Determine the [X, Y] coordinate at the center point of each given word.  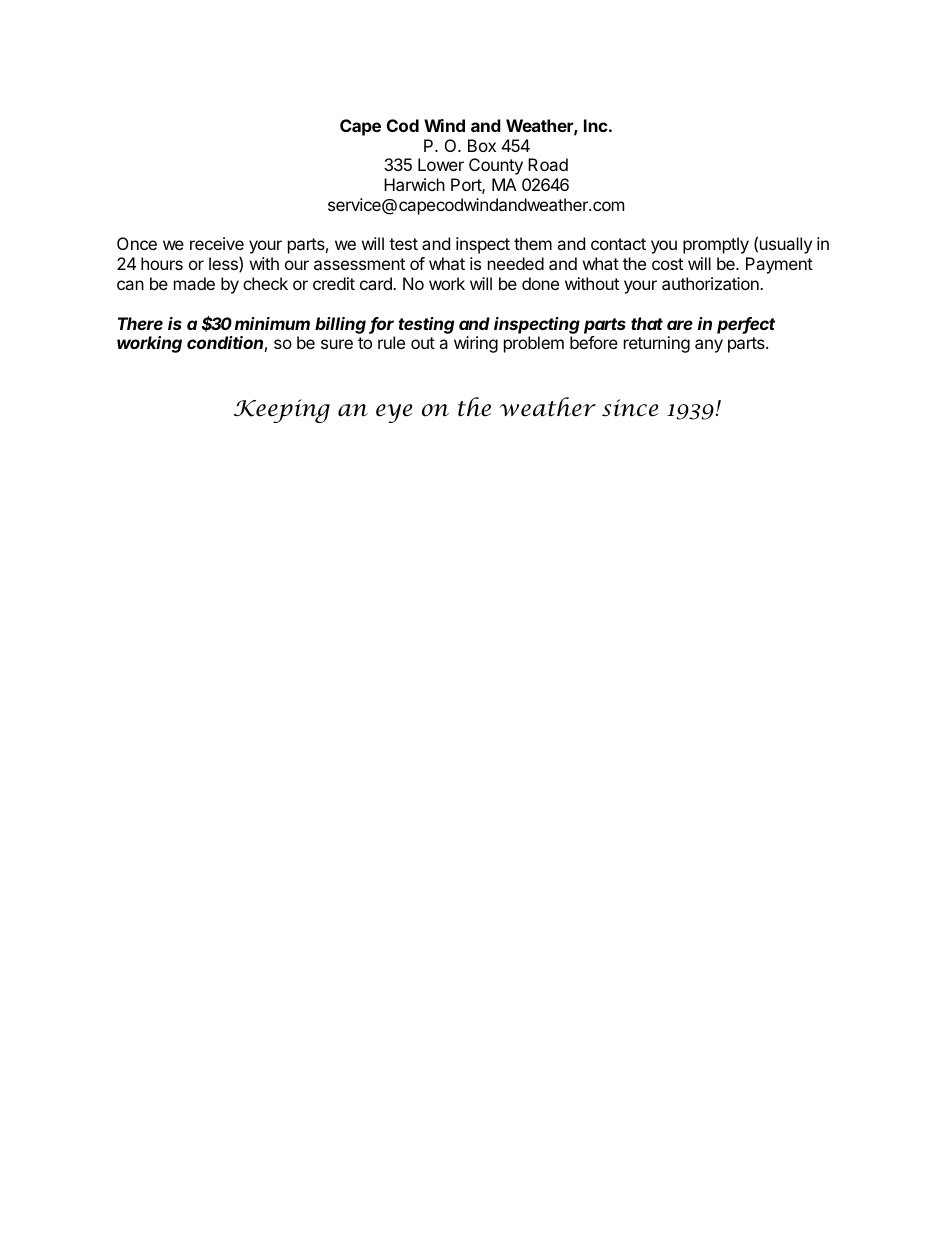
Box [482, 145]
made [194, 283]
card [377, 283]
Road [548, 164]
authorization [711, 283]
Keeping [282, 411]
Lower [441, 164]
